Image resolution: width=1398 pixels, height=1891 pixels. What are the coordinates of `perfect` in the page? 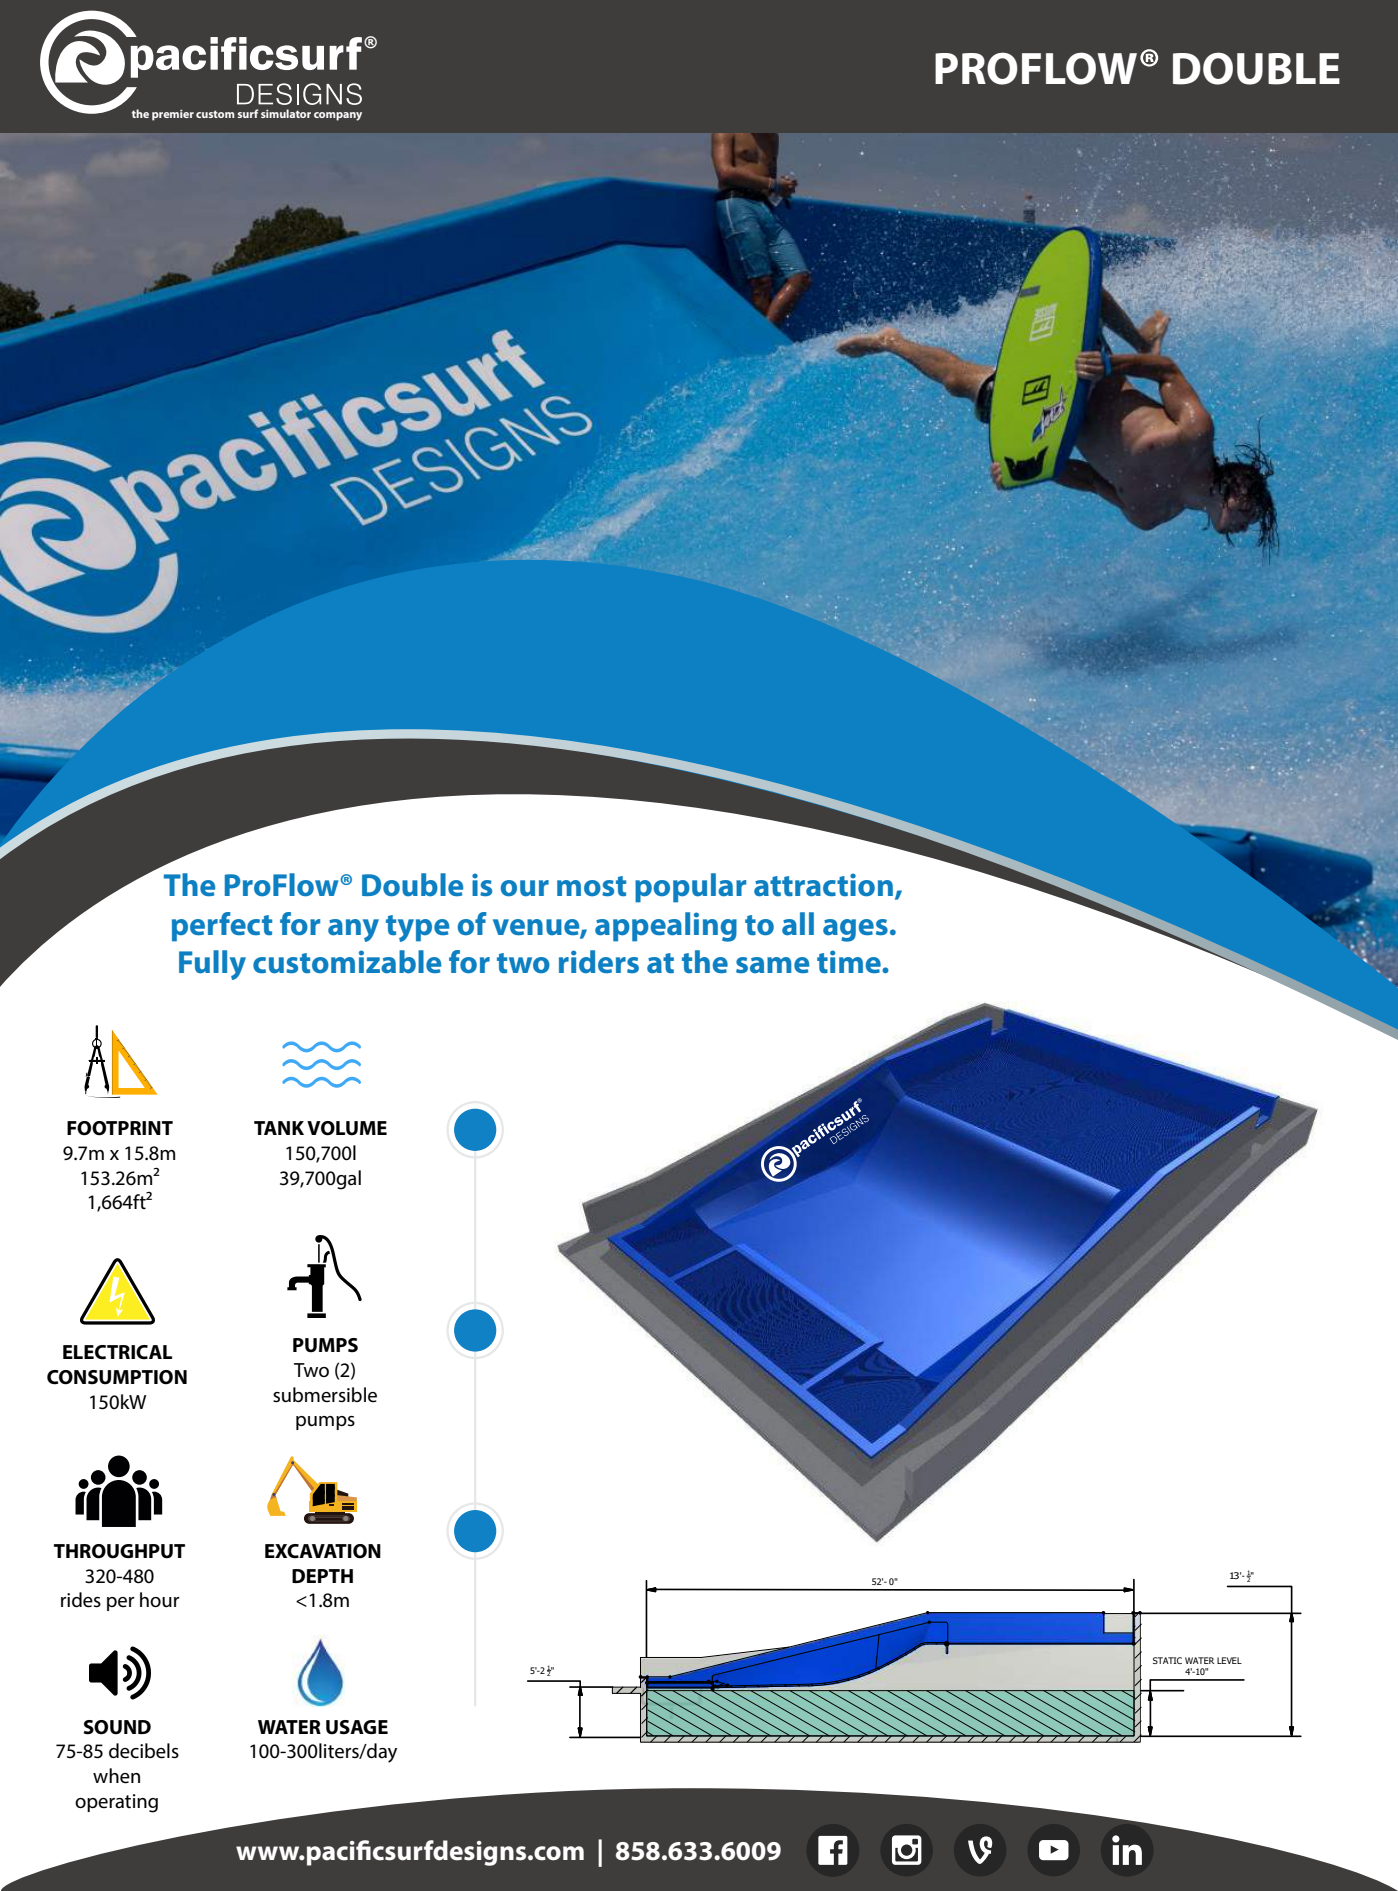 It's located at (222, 927).
